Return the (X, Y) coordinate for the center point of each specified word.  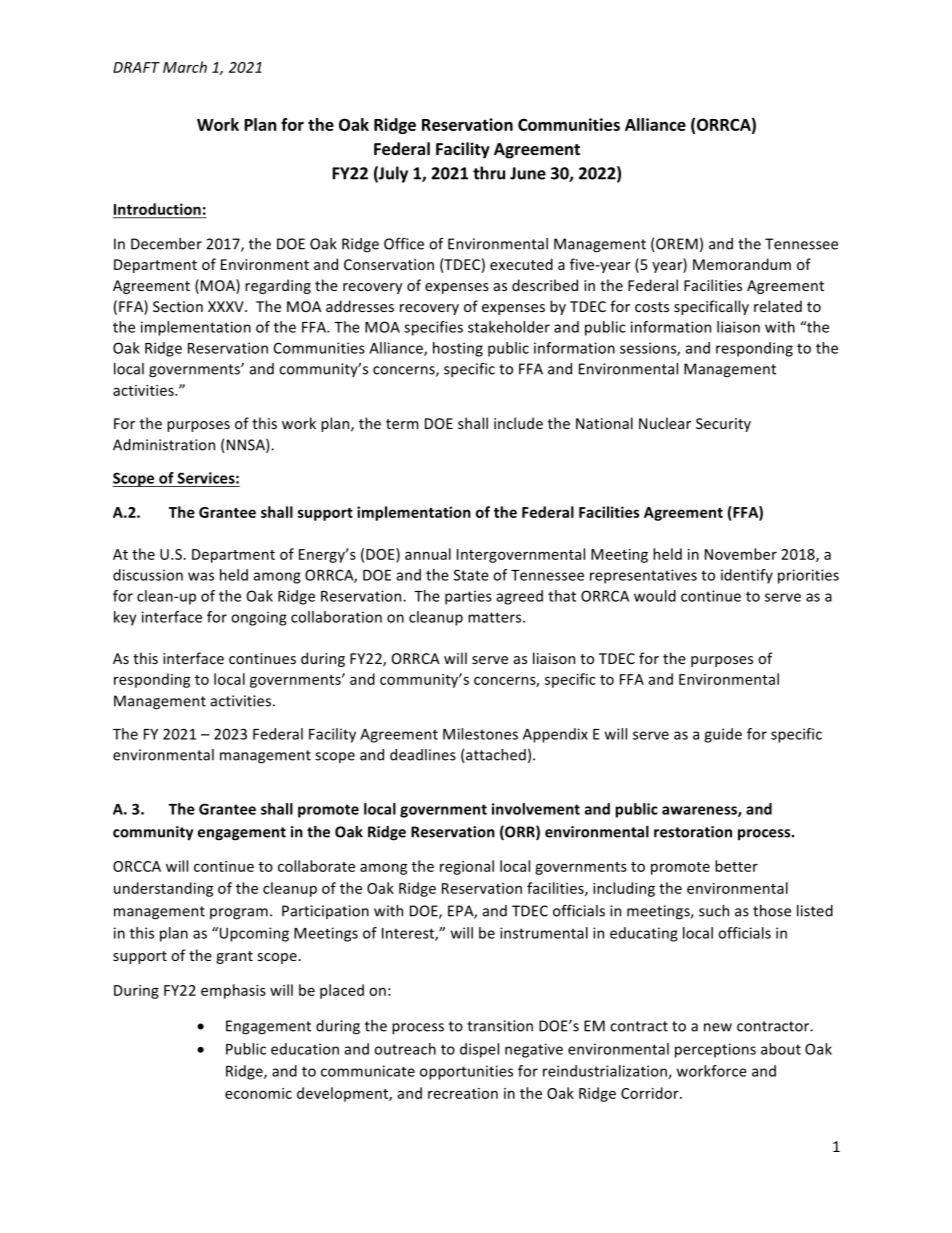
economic (258, 1093)
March (185, 67)
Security (723, 425)
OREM (676, 245)
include (518, 423)
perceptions (715, 1050)
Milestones (480, 734)
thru (489, 173)
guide (723, 735)
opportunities (466, 1072)
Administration (164, 445)
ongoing (259, 618)
